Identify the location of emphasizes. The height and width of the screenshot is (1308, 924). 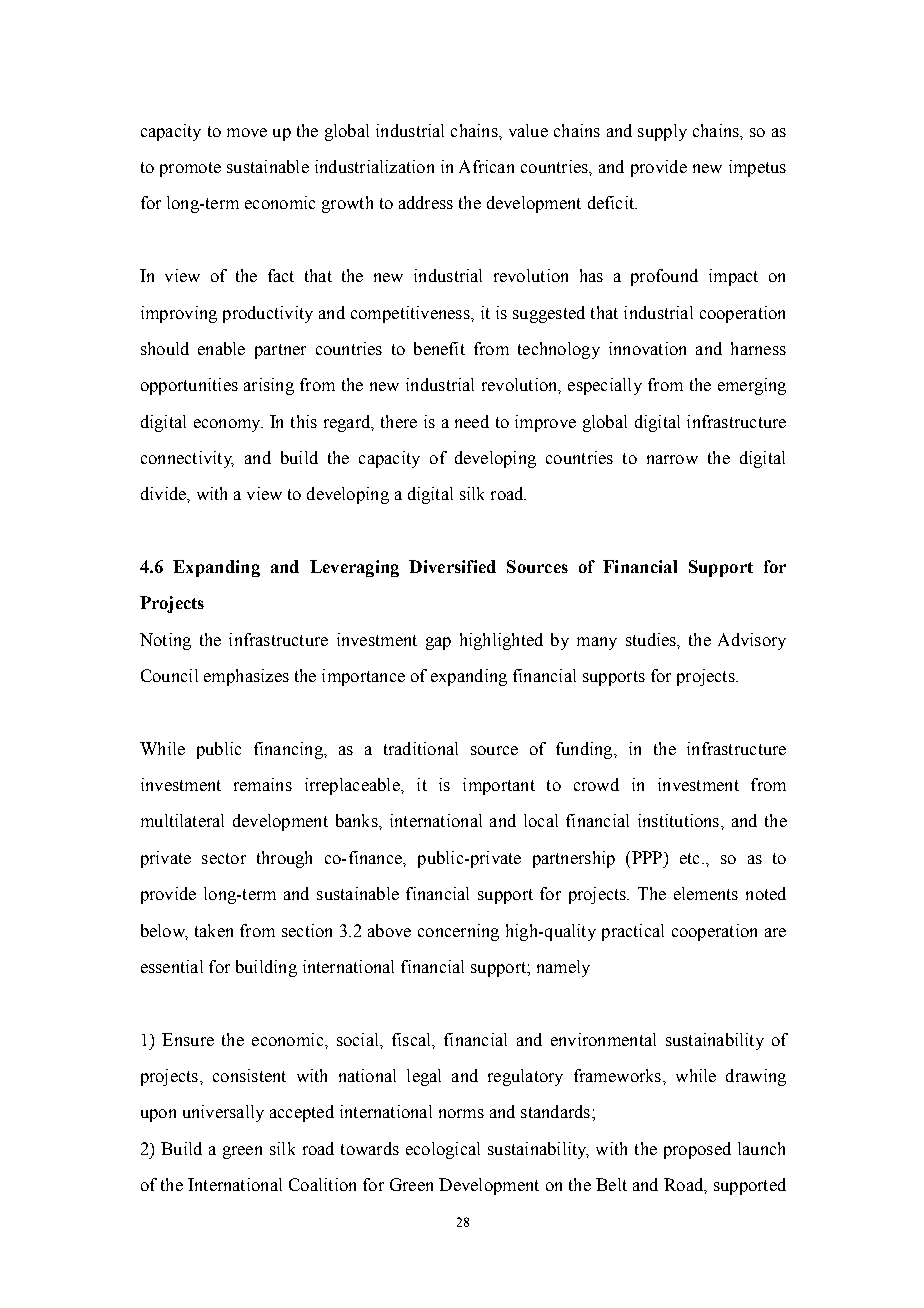
(246, 677).
